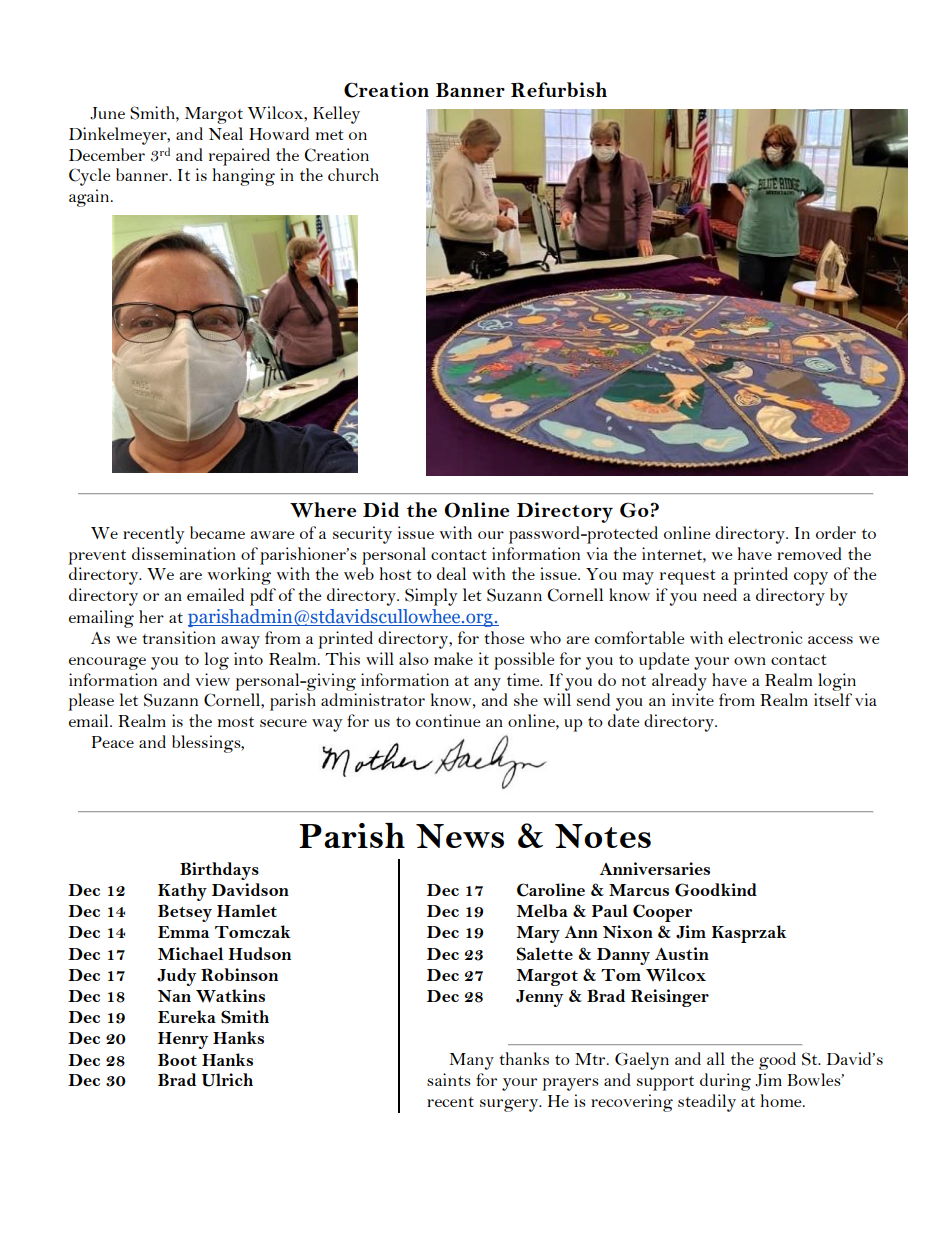 Image resolution: width=952 pixels, height=1233 pixels. What do you see at coordinates (693, 699) in the screenshot?
I see `invite` at bounding box center [693, 699].
